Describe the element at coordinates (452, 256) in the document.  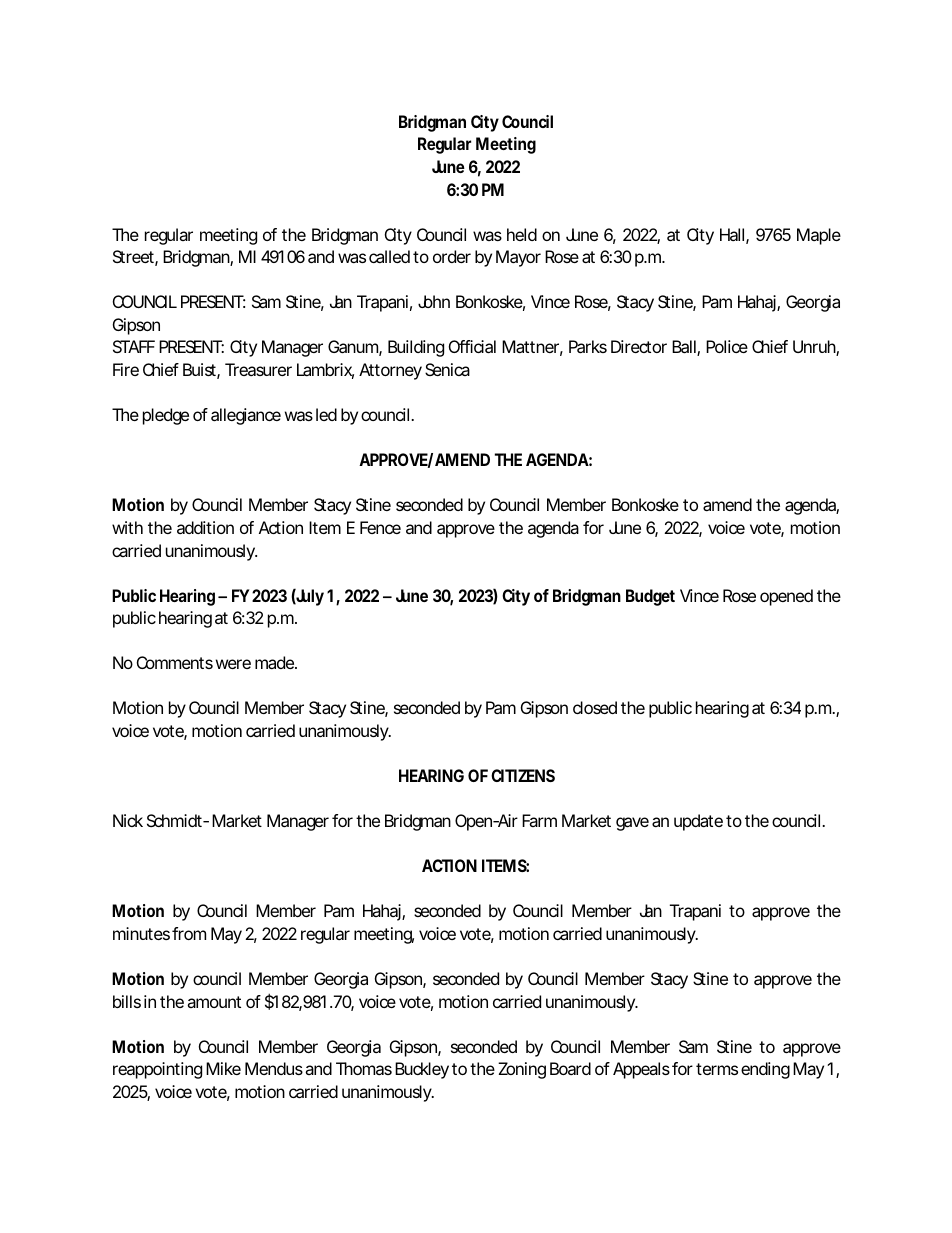
I see `order` at that location.
